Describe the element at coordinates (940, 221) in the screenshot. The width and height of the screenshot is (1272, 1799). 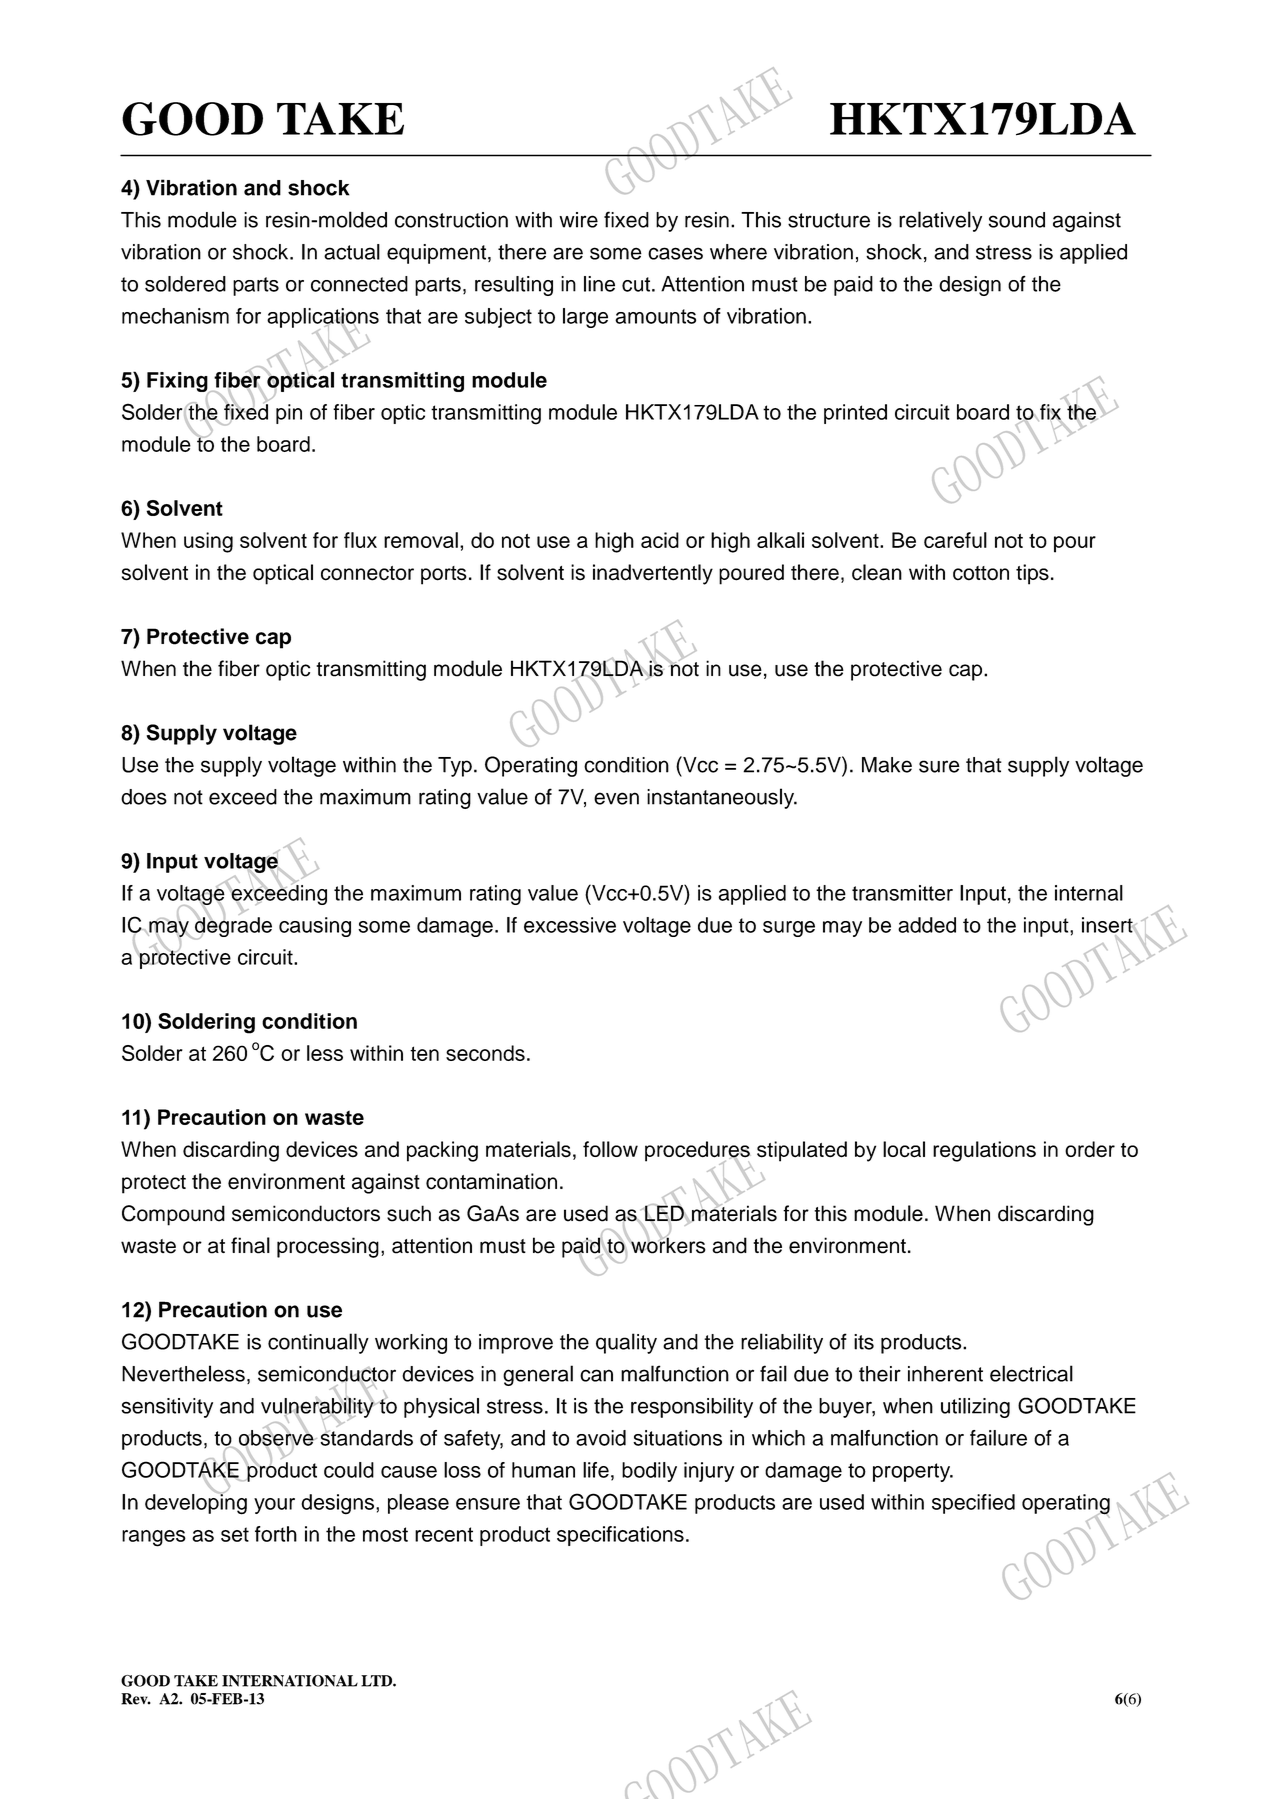
I see `relatively` at that location.
